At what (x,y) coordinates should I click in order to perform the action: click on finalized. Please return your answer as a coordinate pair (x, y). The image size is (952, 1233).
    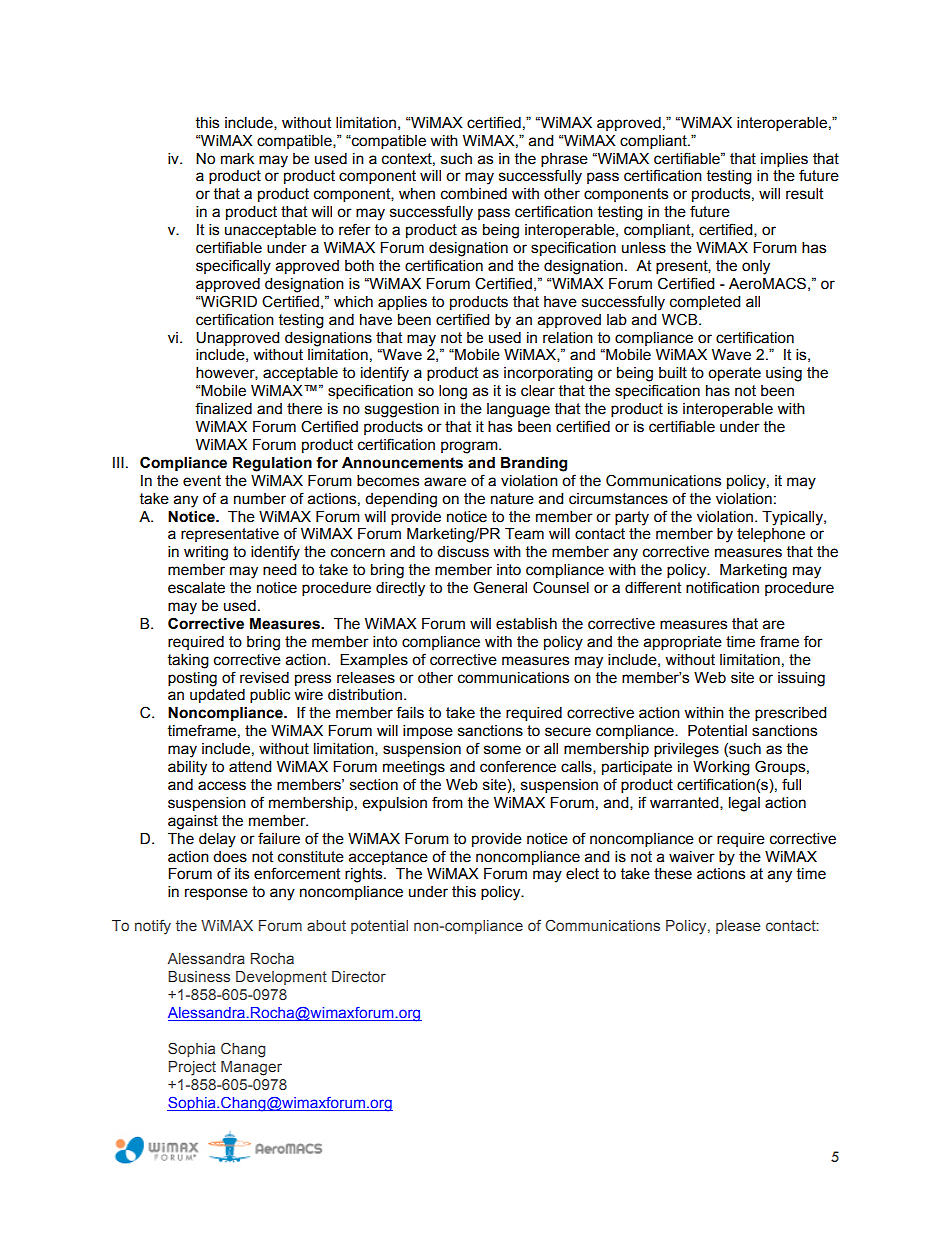
    Looking at the image, I should click on (223, 408).
